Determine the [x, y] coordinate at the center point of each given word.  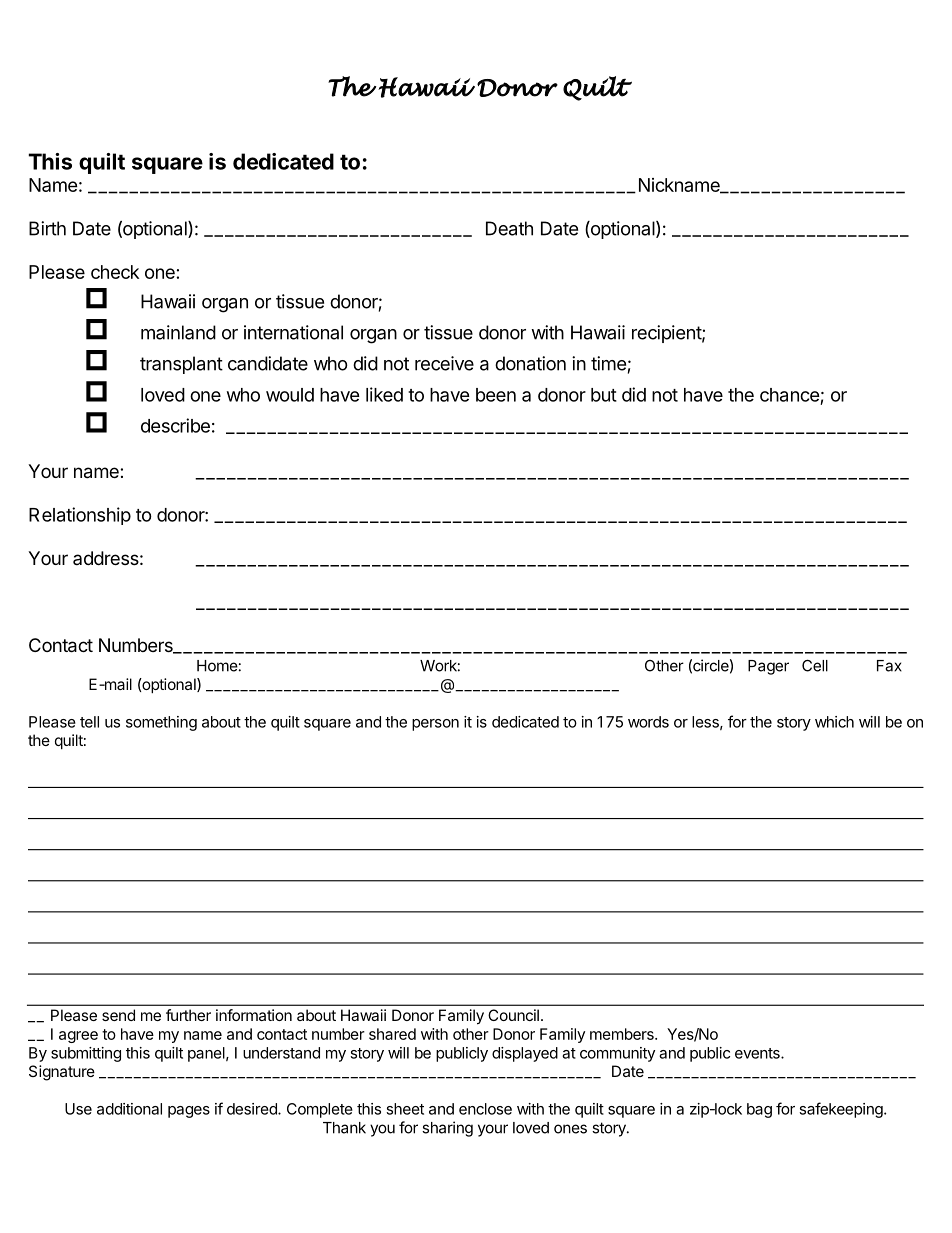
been [496, 395]
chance [790, 395]
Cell [815, 665]
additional [129, 1109]
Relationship [80, 516]
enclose [485, 1109]
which [834, 722]
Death [509, 228]
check [115, 272]
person [435, 725]
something [161, 723]
